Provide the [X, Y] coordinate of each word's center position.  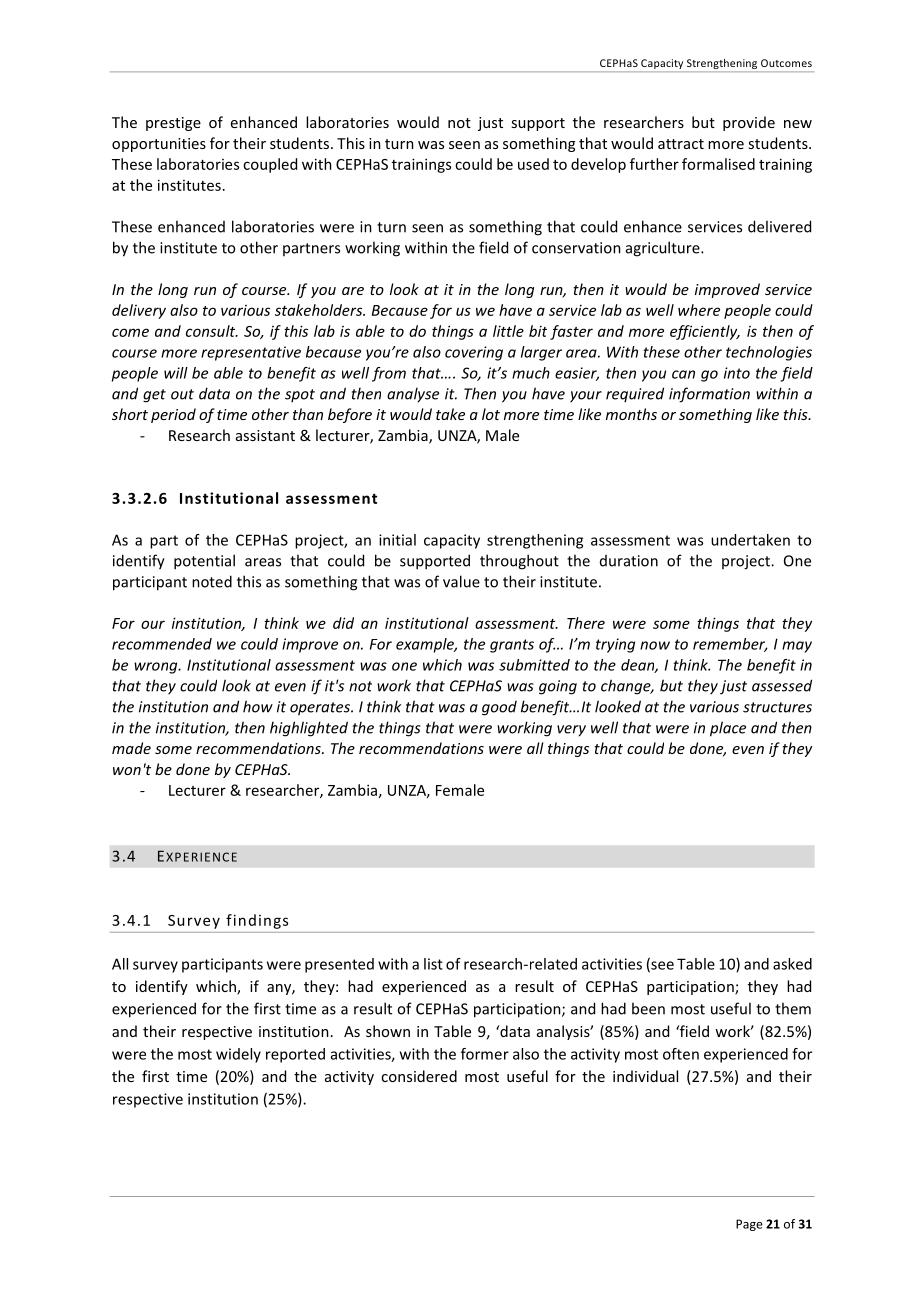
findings [257, 921]
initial [397, 540]
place [728, 729]
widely [238, 1055]
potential [204, 562]
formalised [718, 164]
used [533, 164]
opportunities [159, 145]
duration [629, 561]
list [433, 964]
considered [419, 1076]
